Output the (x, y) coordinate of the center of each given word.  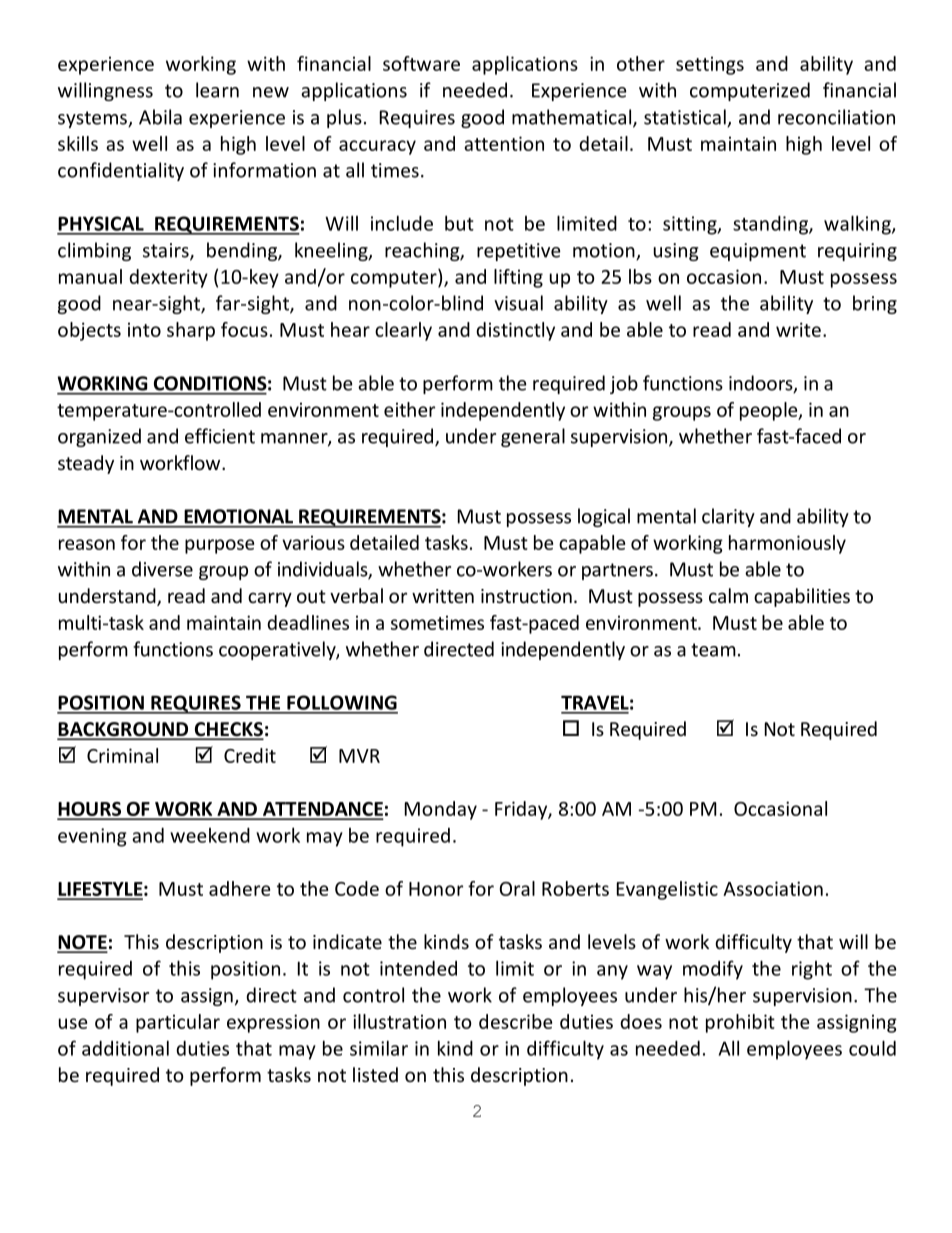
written (443, 596)
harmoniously (787, 544)
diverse (162, 569)
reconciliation (836, 117)
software (421, 63)
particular (178, 1023)
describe (515, 1021)
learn (217, 90)
